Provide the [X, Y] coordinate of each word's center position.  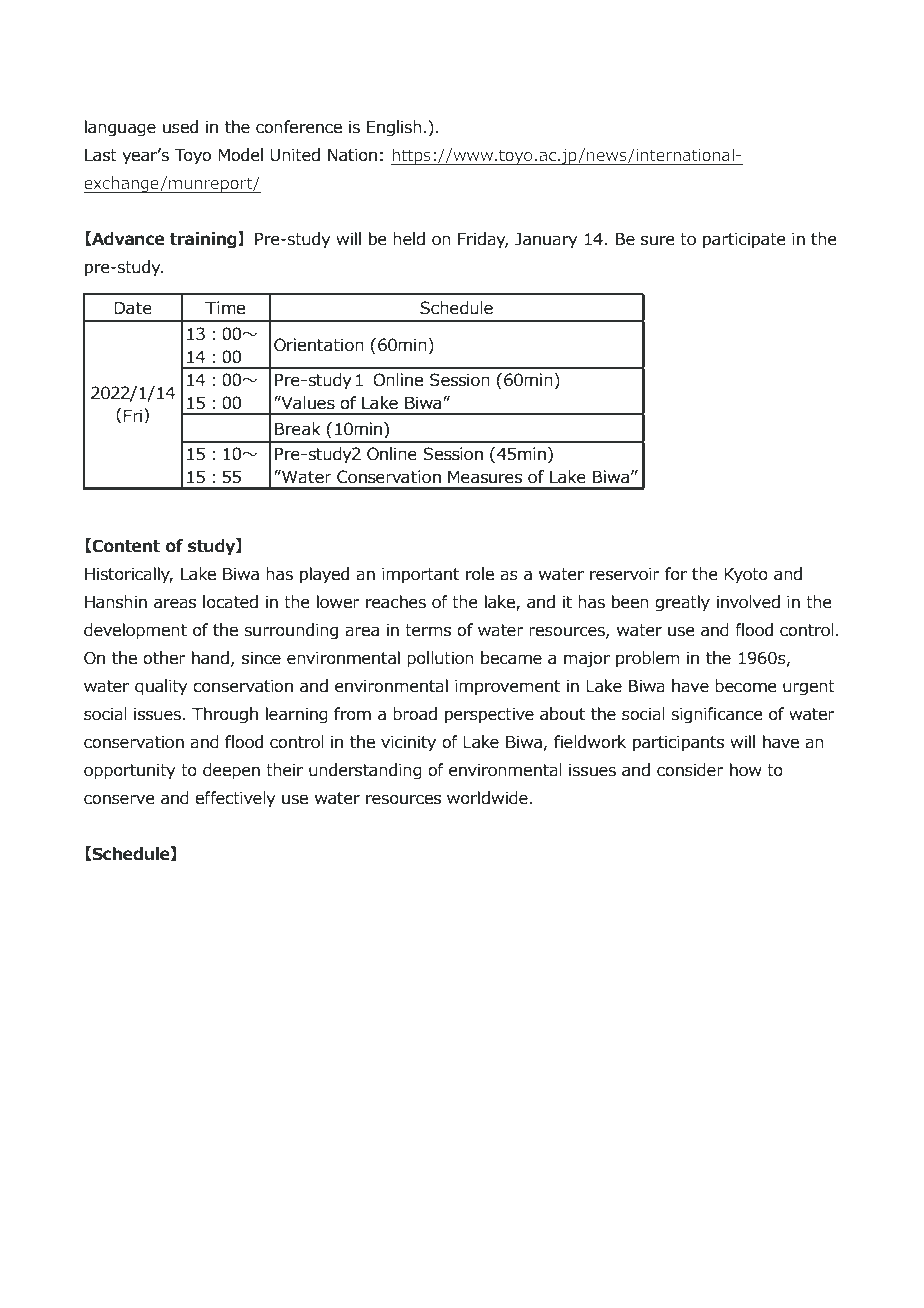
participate [744, 240]
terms [428, 630]
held [409, 239]
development [135, 631]
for [676, 574]
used [180, 127]
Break [298, 429]
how [746, 770]
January [546, 241]
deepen [231, 771]
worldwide [487, 798]
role [480, 574]
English [394, 128]
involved [748, 602]
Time [225, 308]
